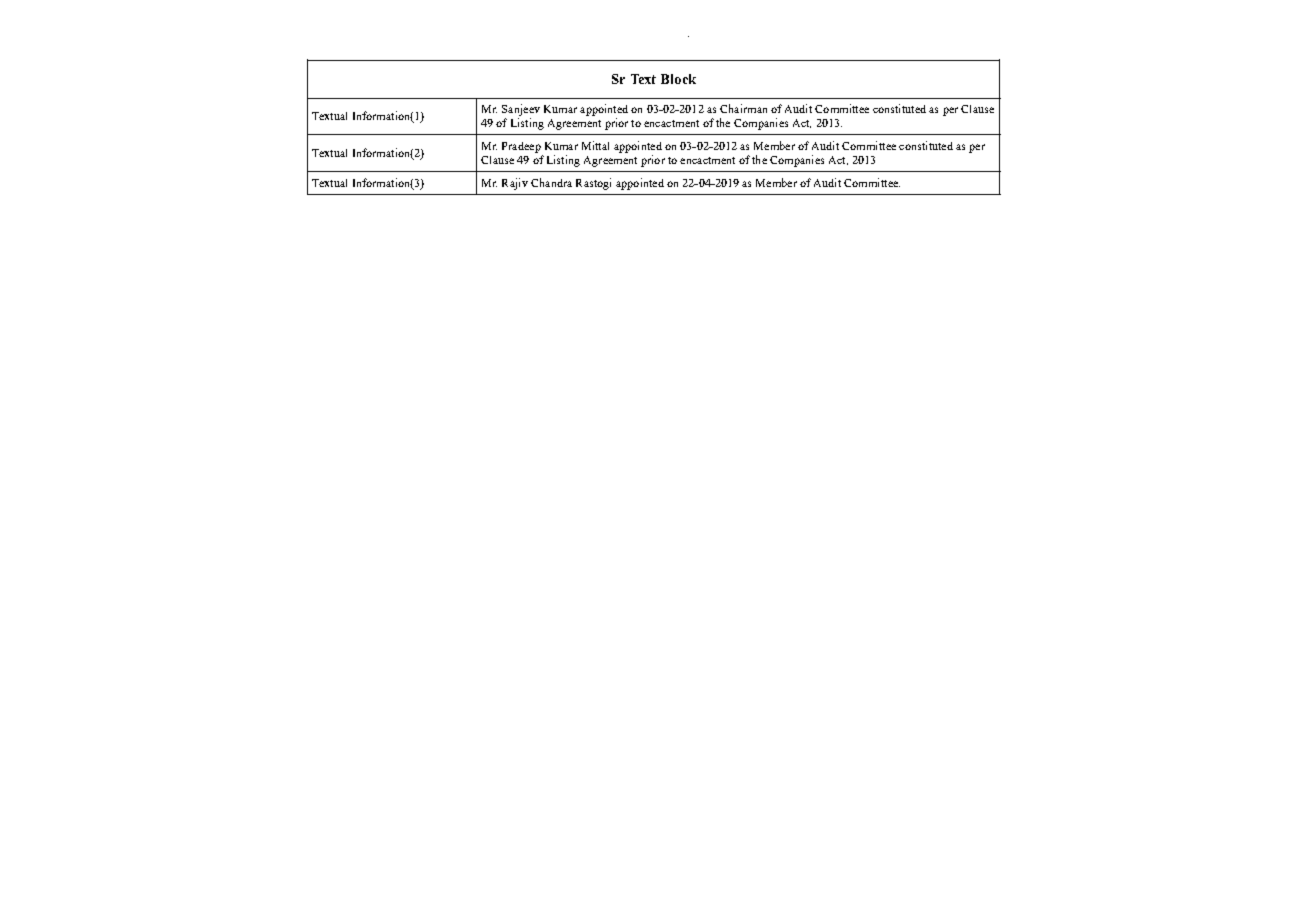 The height and width of the document is (924, 1308). I want to click on Chairman, so click(743, 108).
